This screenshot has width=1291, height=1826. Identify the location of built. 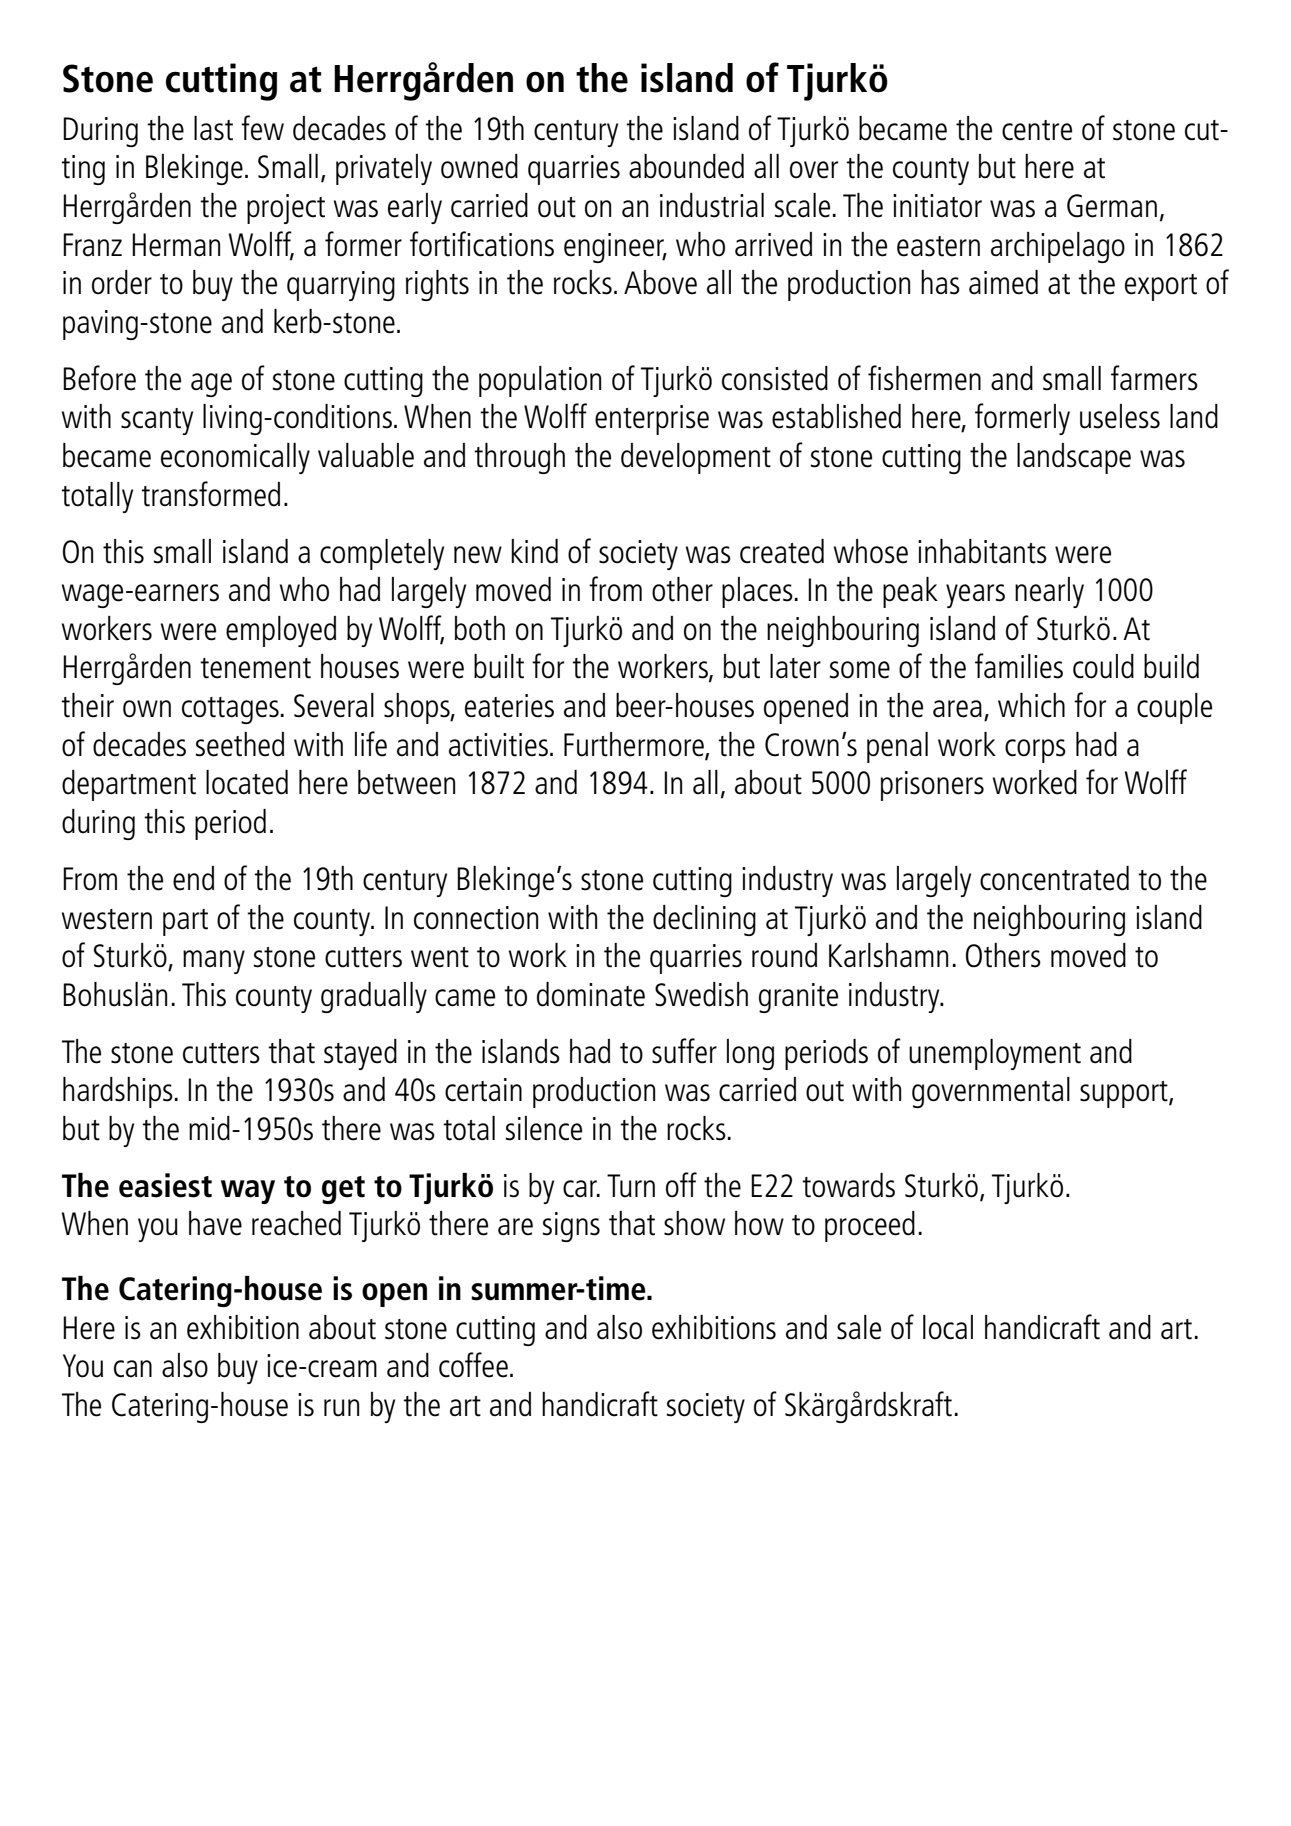
(499, 666).
